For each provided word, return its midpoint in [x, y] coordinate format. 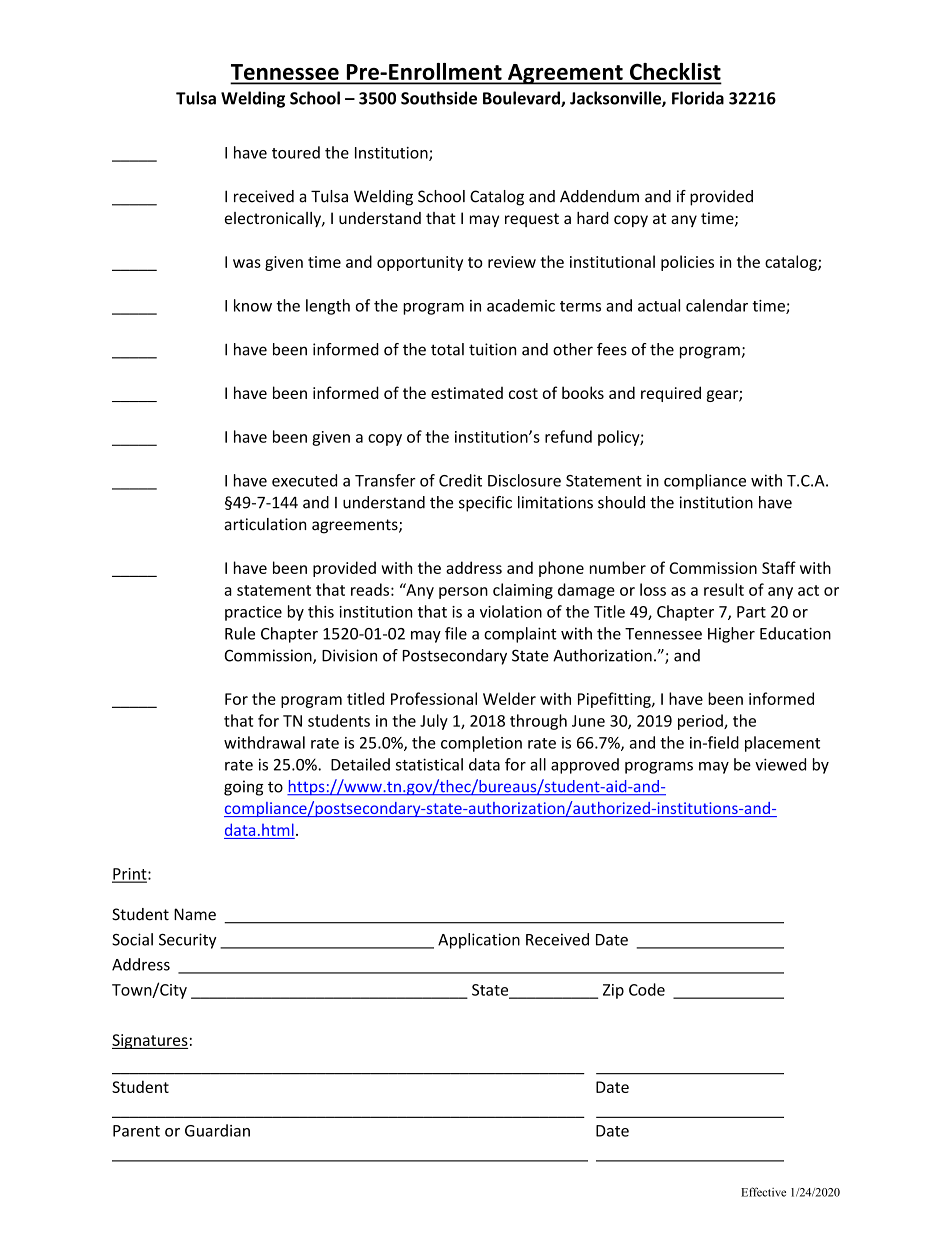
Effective [763, 1192]
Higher [731, 635]
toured [296, 152]
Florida [698, 98]
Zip [613, 991]
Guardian [217, 1130]
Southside [439, 98]
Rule [240, 633]
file [456, 633]
